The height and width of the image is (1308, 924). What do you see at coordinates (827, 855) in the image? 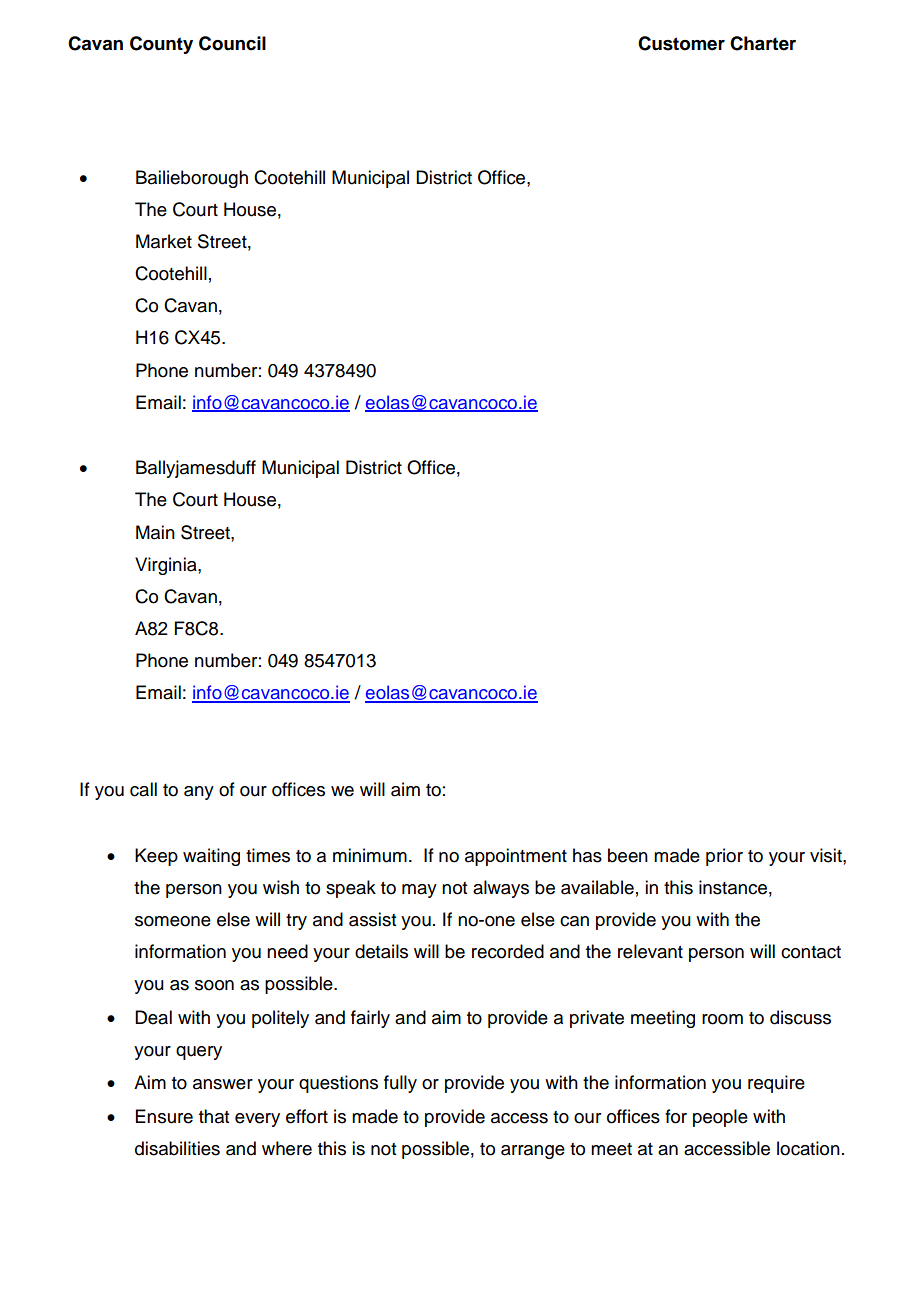
I see `visit` at bounding box center [827, 855].
